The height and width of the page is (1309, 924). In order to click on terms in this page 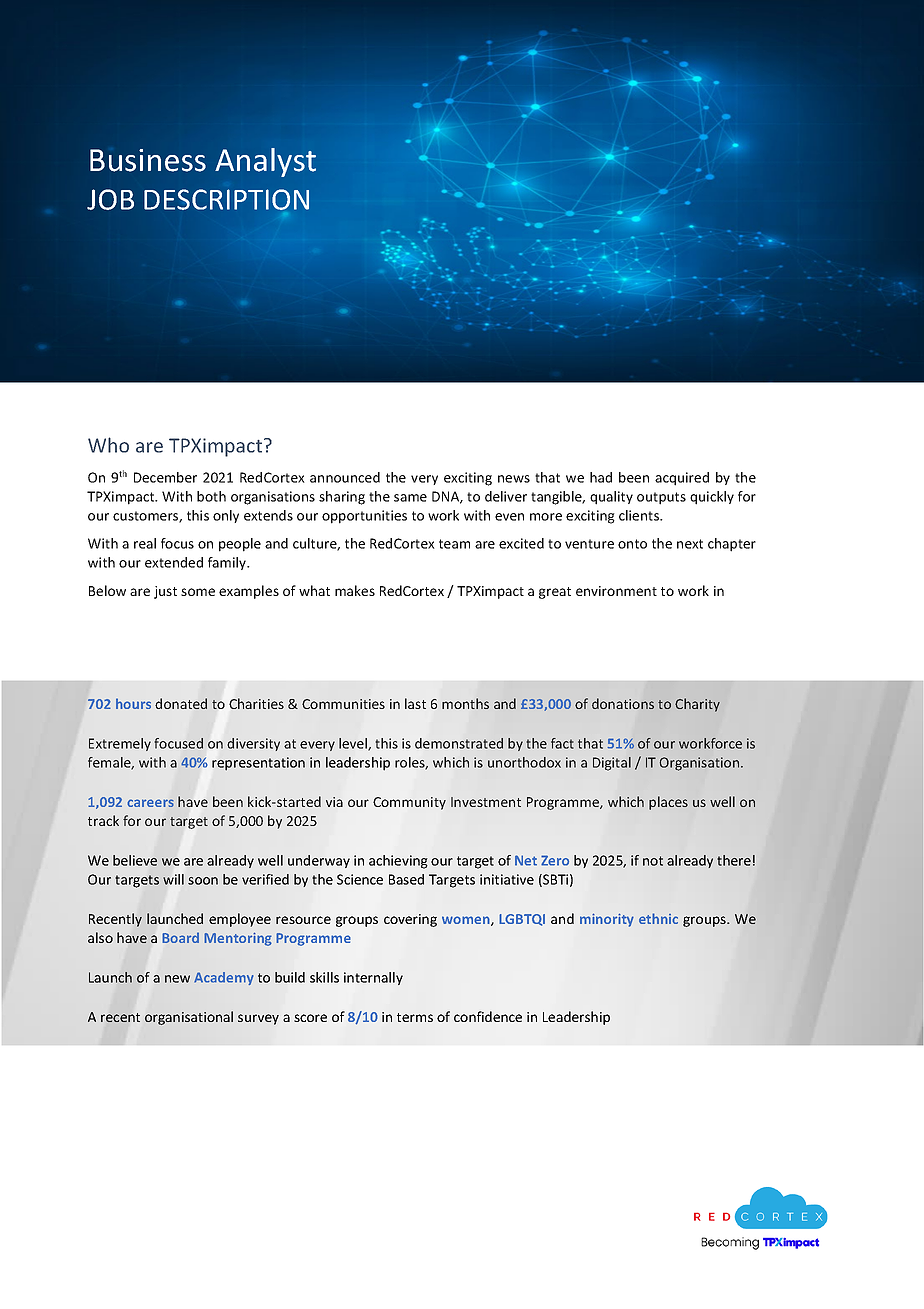, I will do `click(415, 1017)`.
